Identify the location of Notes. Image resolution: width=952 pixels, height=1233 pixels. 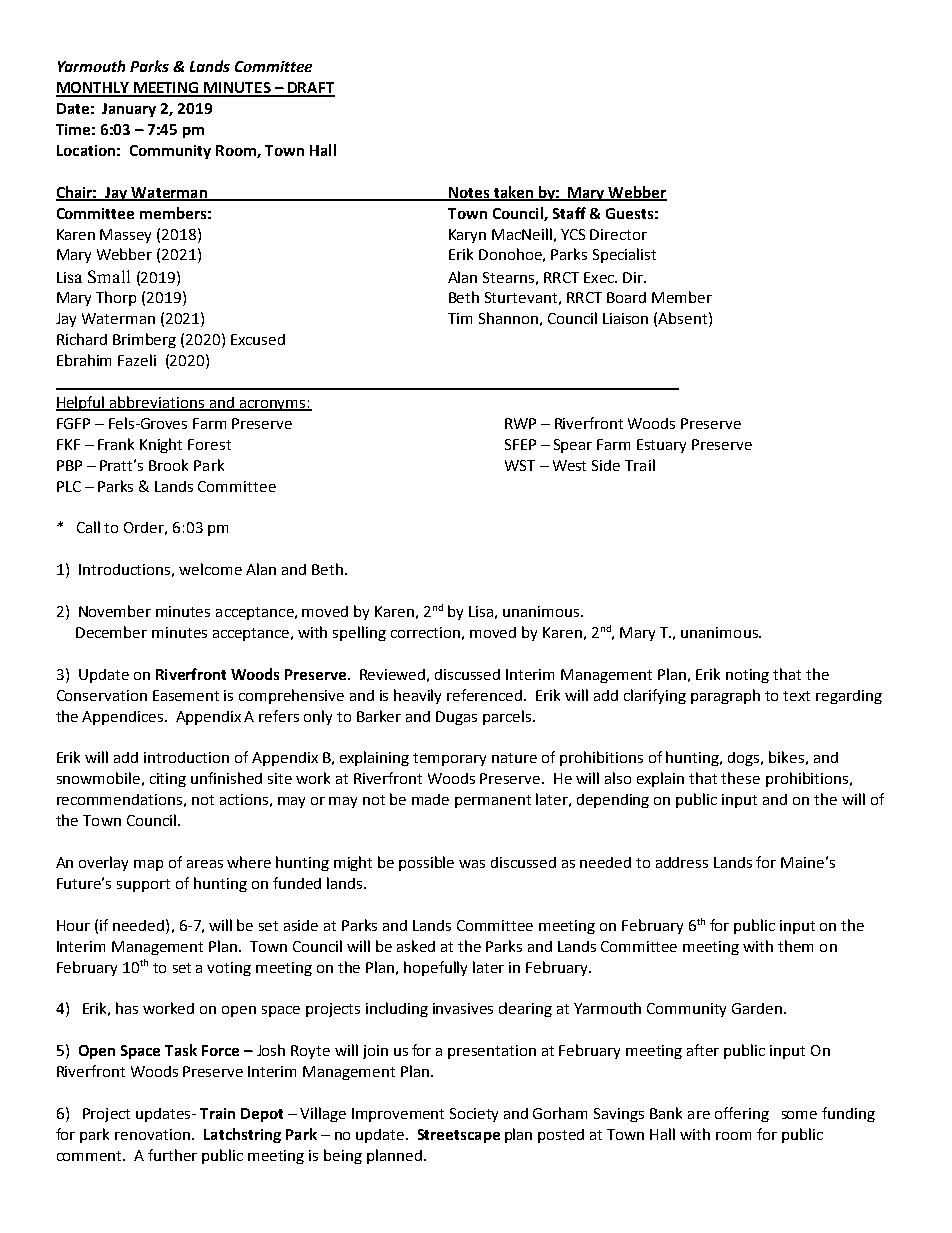
(469, 193).
